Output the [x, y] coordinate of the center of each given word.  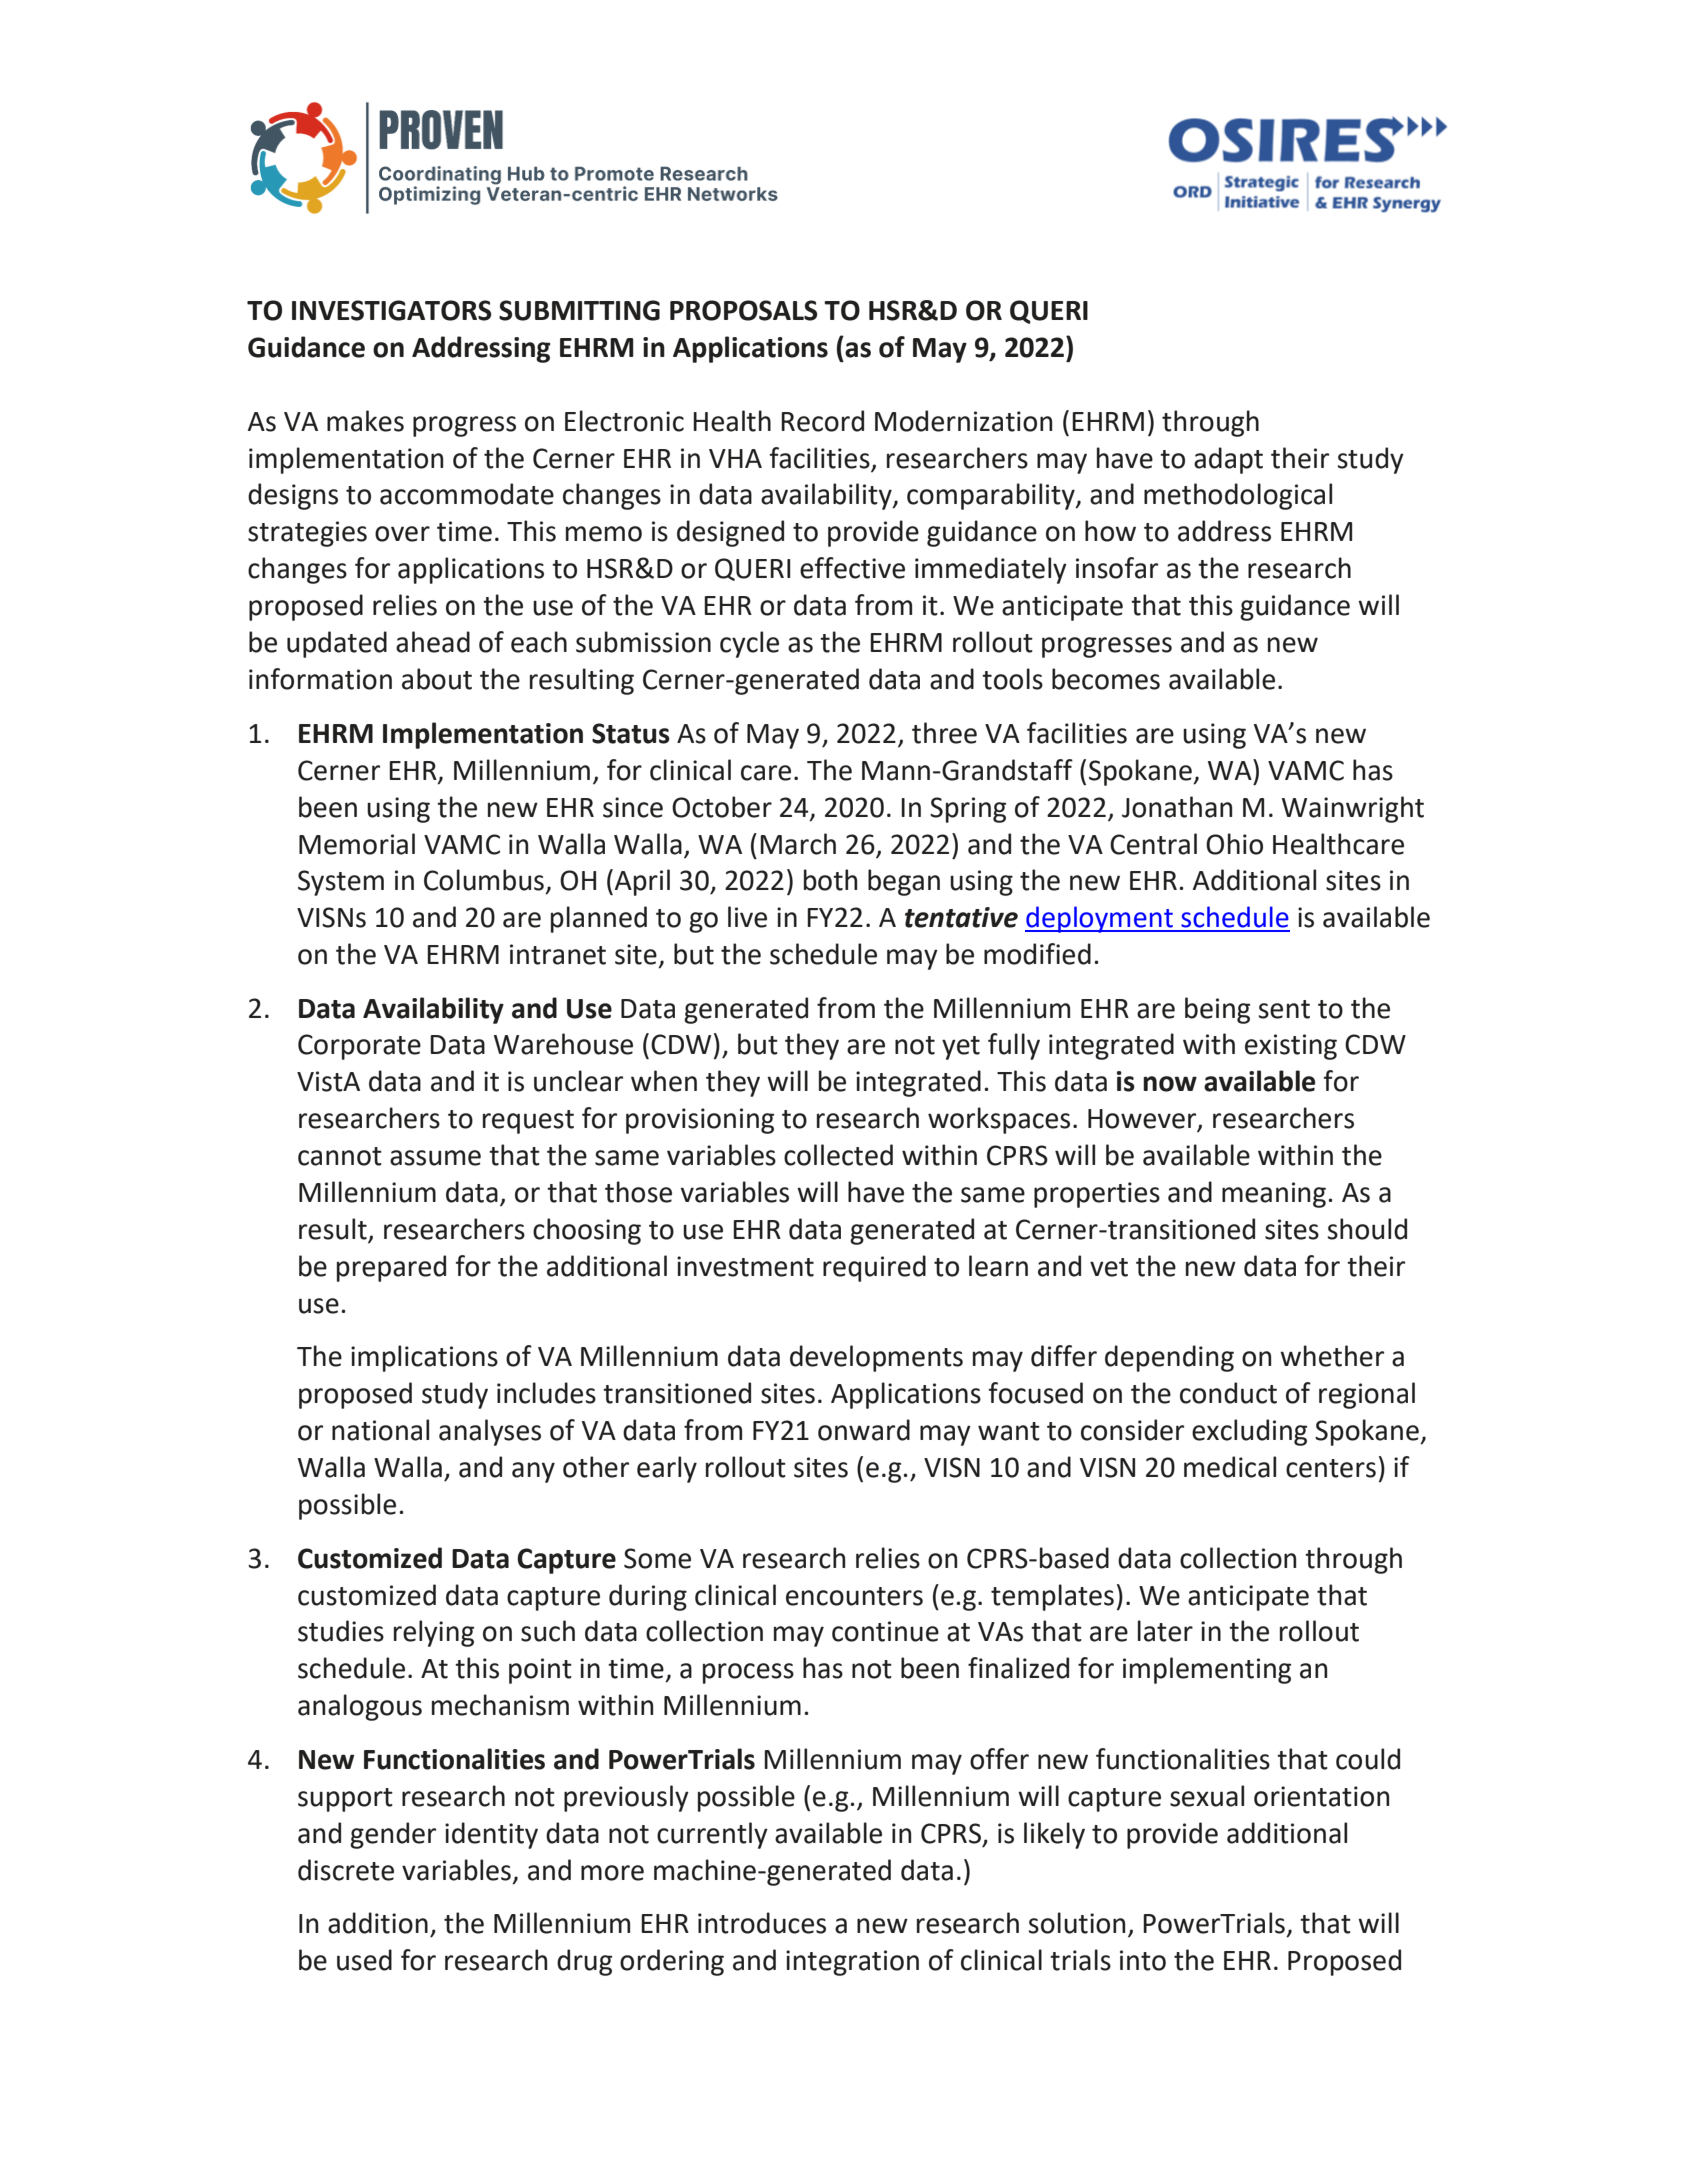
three [944, 733]
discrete [346, 1870]
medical [1230, 1467]
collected [838, 1155]
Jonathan [1177, 807]
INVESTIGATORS [392, 310]
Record [822, 421]
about [437, 679]
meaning [1274, 1195]
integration [852, 1963]
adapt [1228, 460]
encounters [854, 1596]
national [380, 1430]
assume [435, 1158]
